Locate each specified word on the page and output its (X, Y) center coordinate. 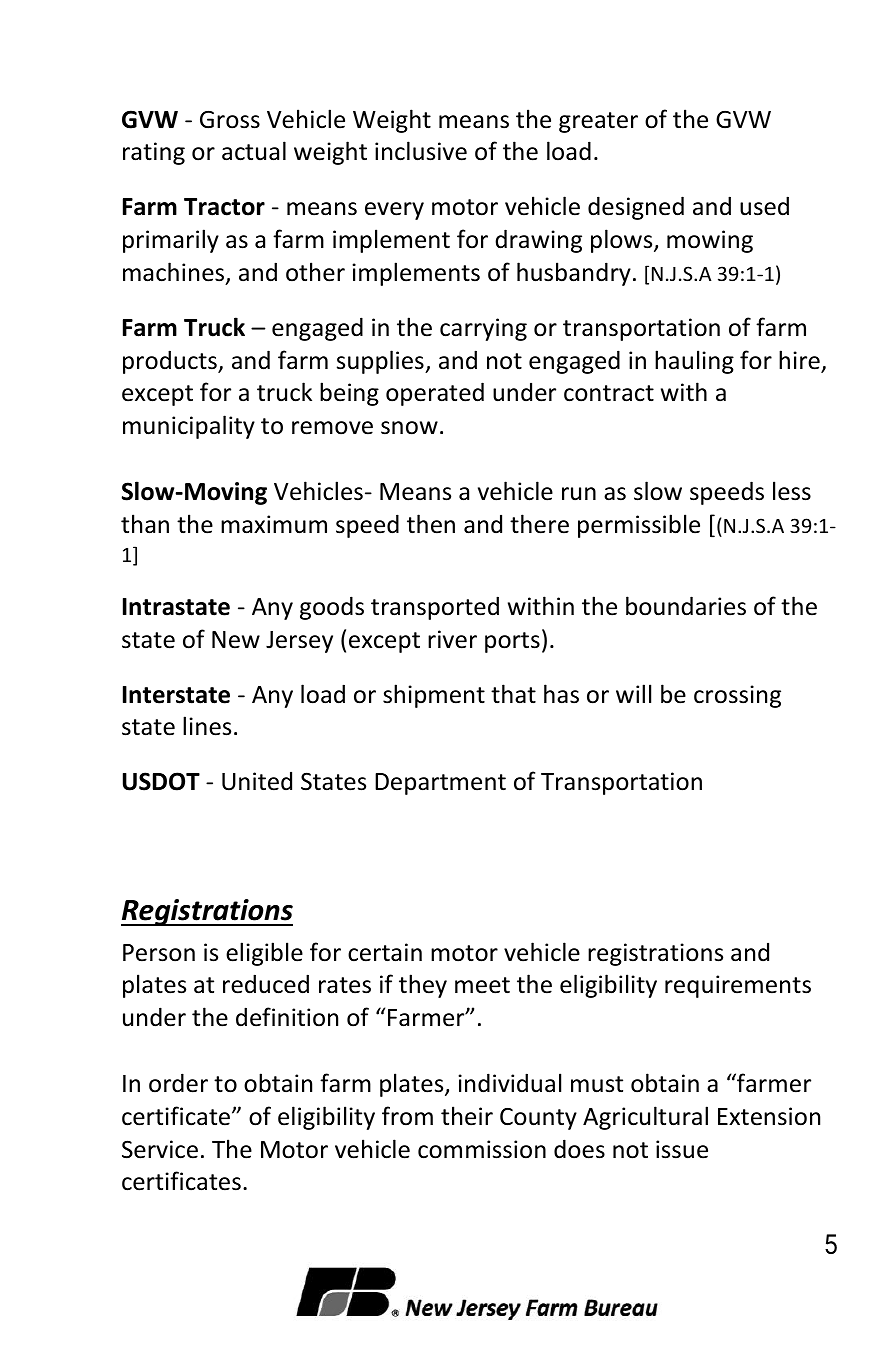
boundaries (686, 606)
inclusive (421, 151)
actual (254, 151)
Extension (769, 1116)
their (467, 1116)
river (452, 639)
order (178, 1083)
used (764, 206)
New (236, 640)
